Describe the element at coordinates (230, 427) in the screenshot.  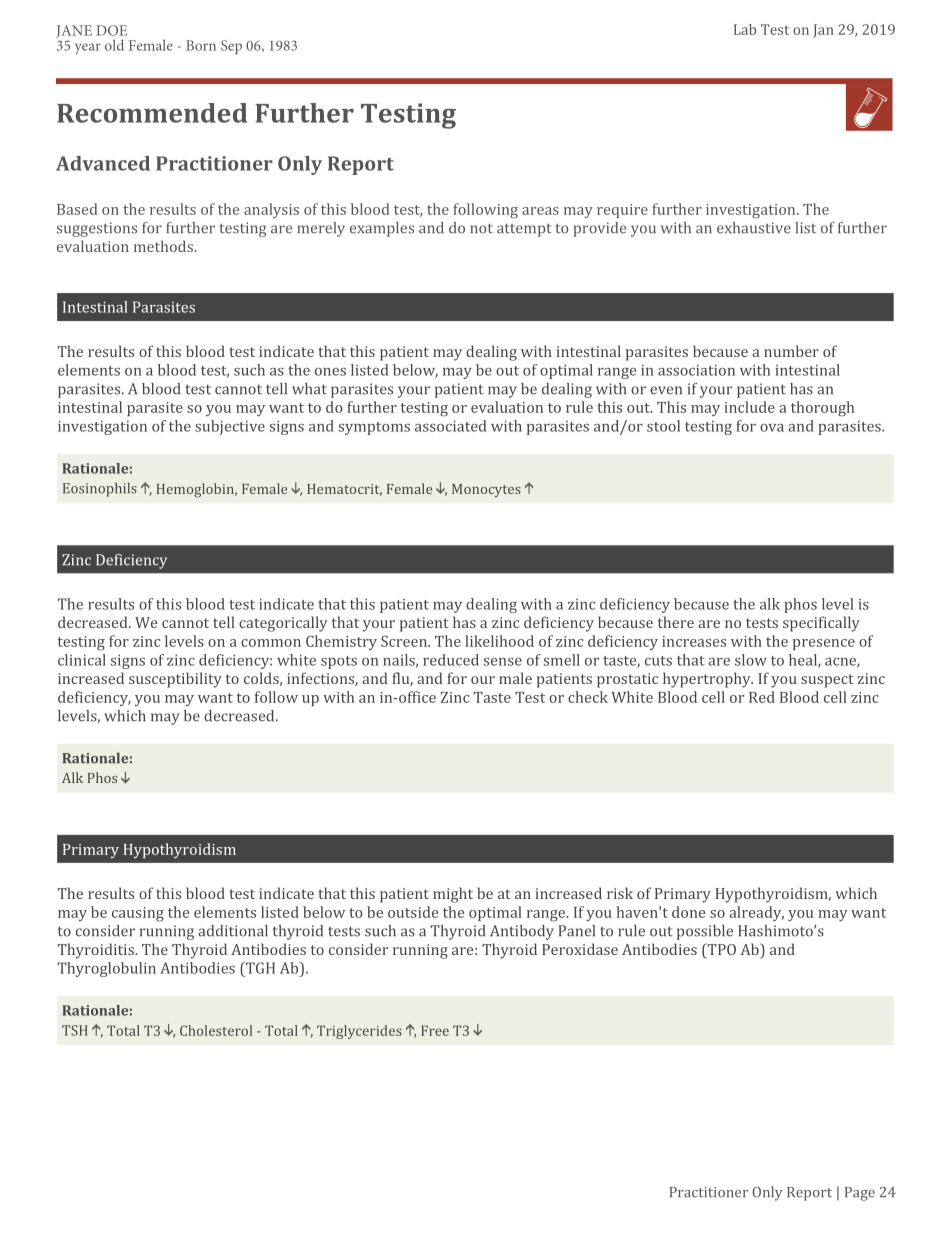
I see `subjective` at that location.
